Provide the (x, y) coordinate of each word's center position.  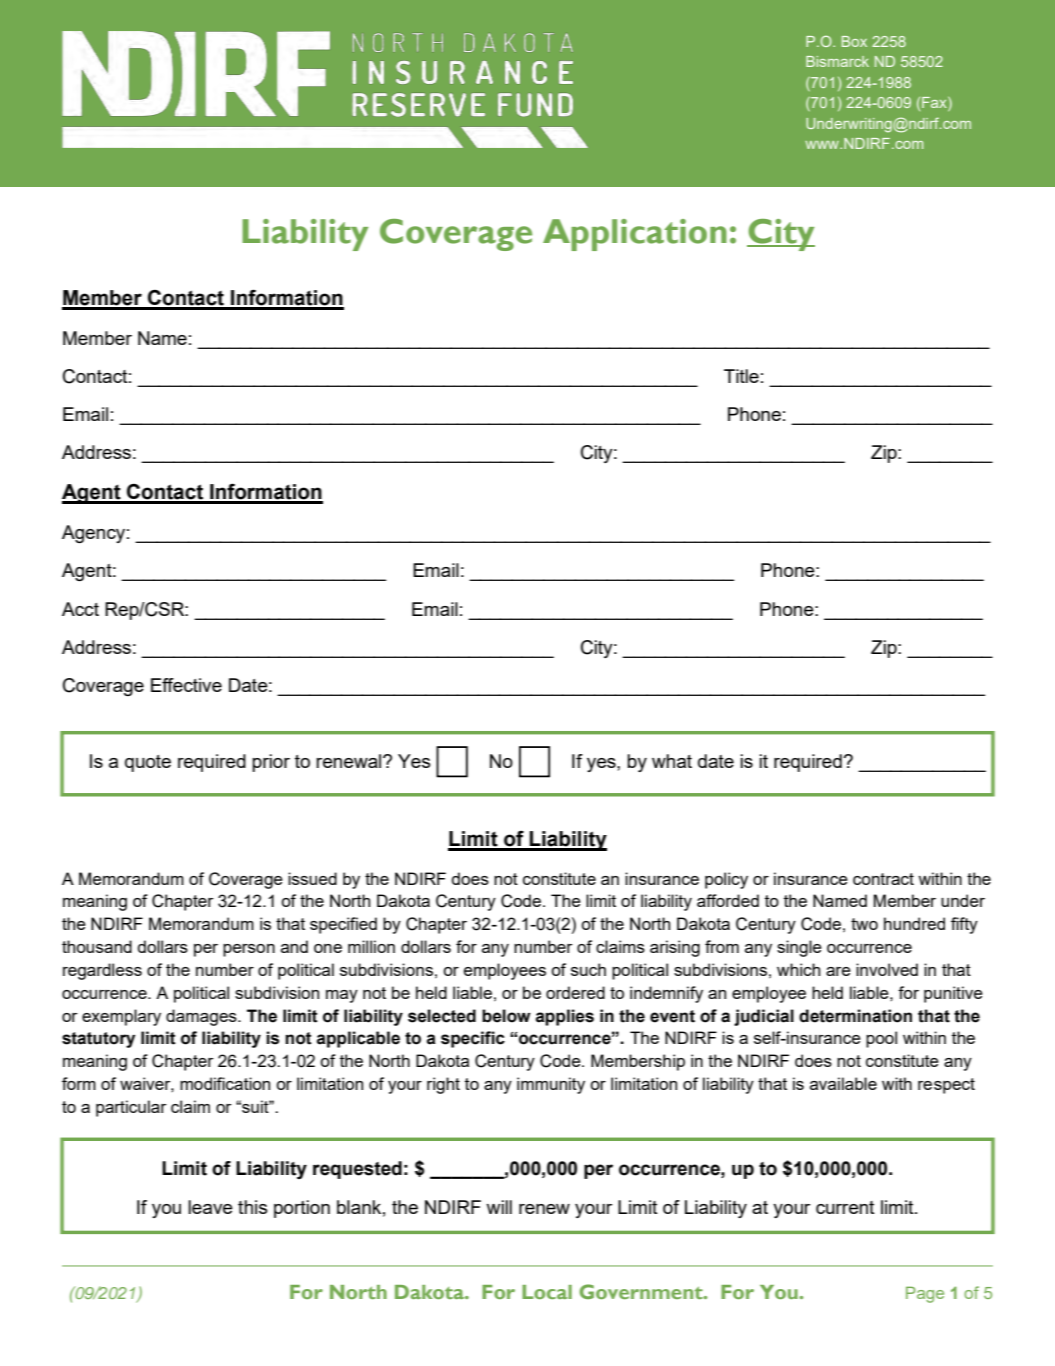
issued (312, 878)
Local (547, 1292)
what (672, 761)
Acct (80, 609)
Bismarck (837, 61)
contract (883, 879)
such (588, 969)
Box (854, 41)
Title (741, 376)
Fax (935, 104)
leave (210, 1207)
